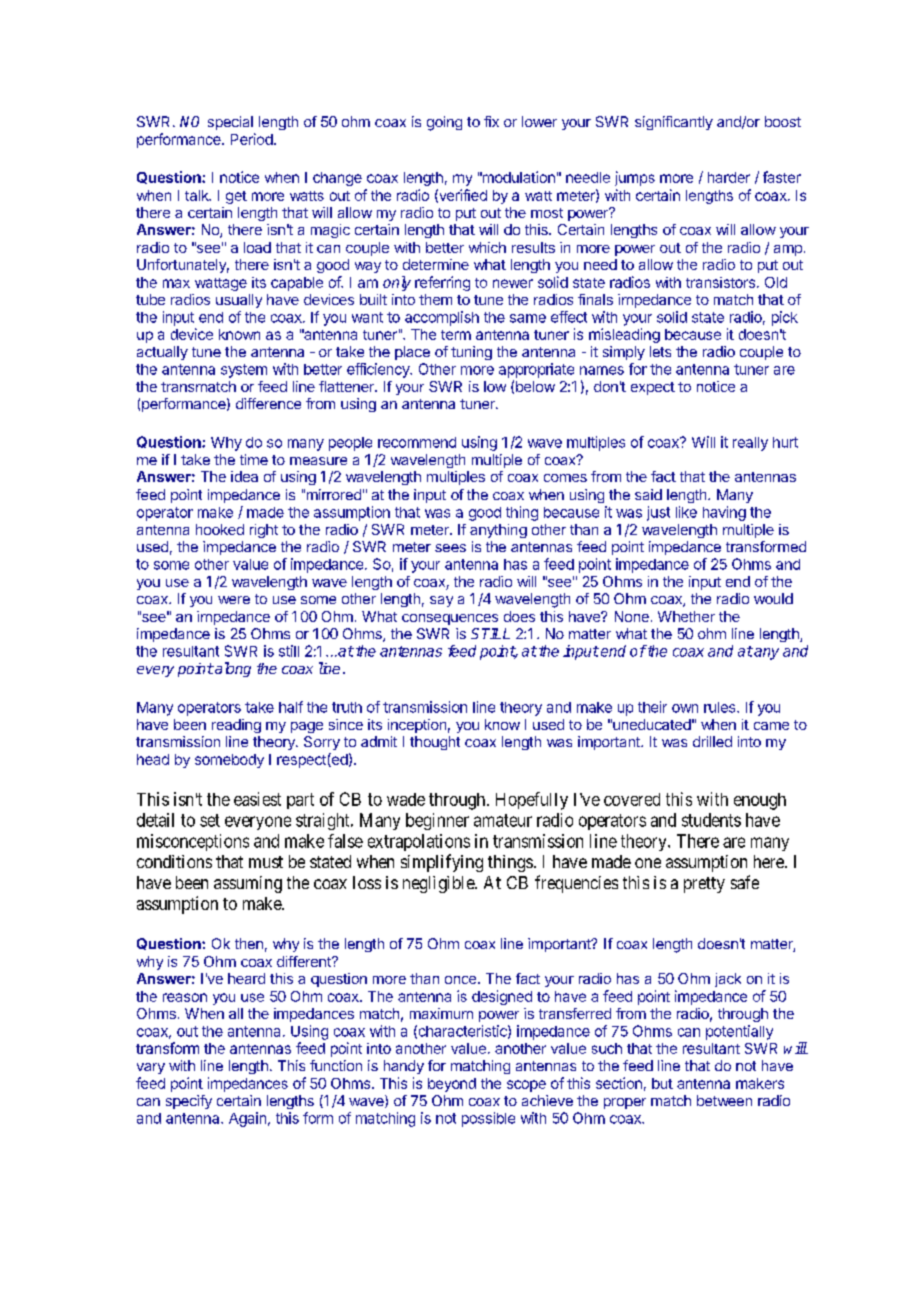 Image resolution: width=924 pixels, height=1308 pixels. I want to click on really, so click(750, 444).
